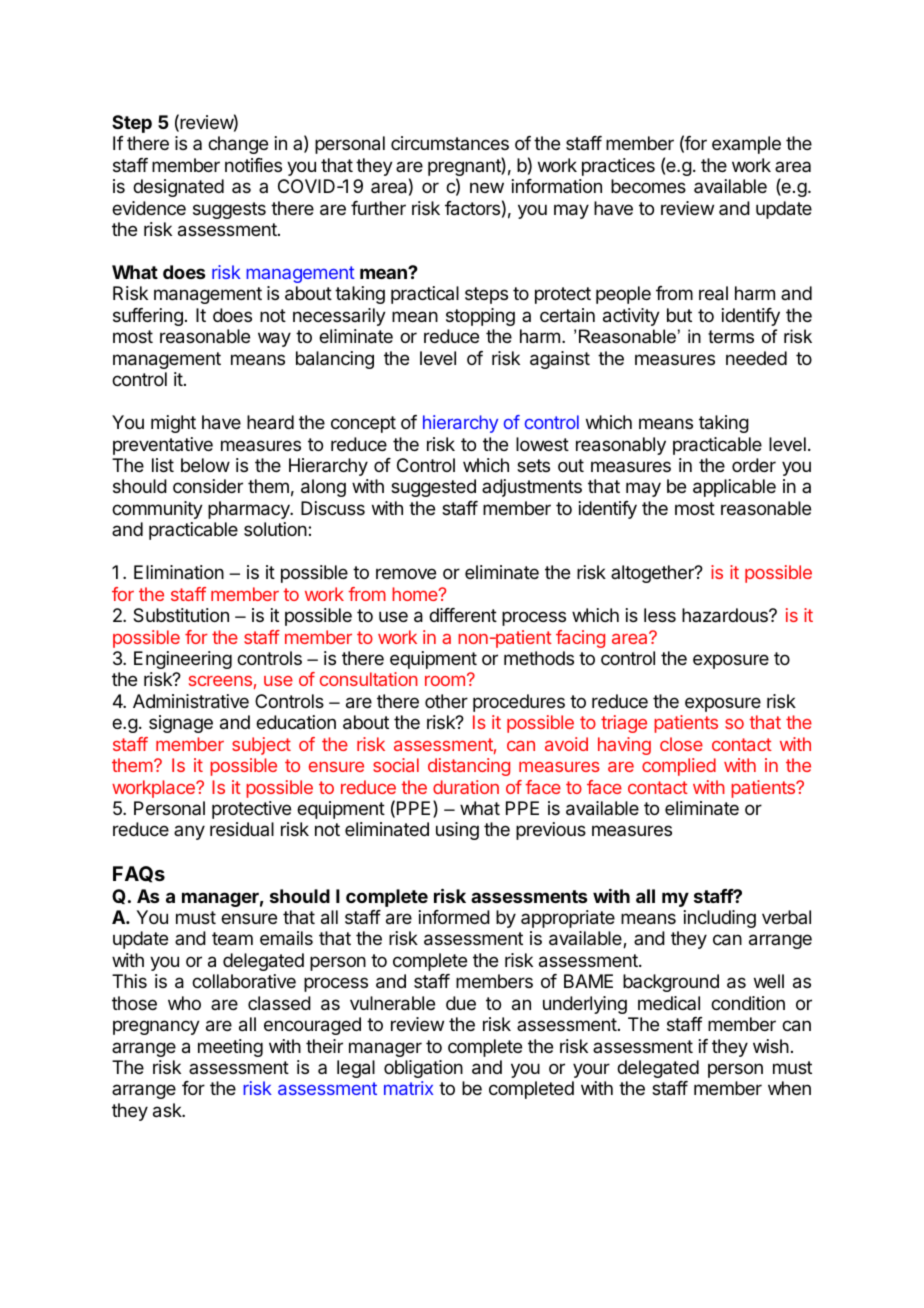 The width and height of the image is (924, 1308). What do you see at coordinates (423, 1069) in the image?
I see `obligation` at bounding box center [423, 1069].
